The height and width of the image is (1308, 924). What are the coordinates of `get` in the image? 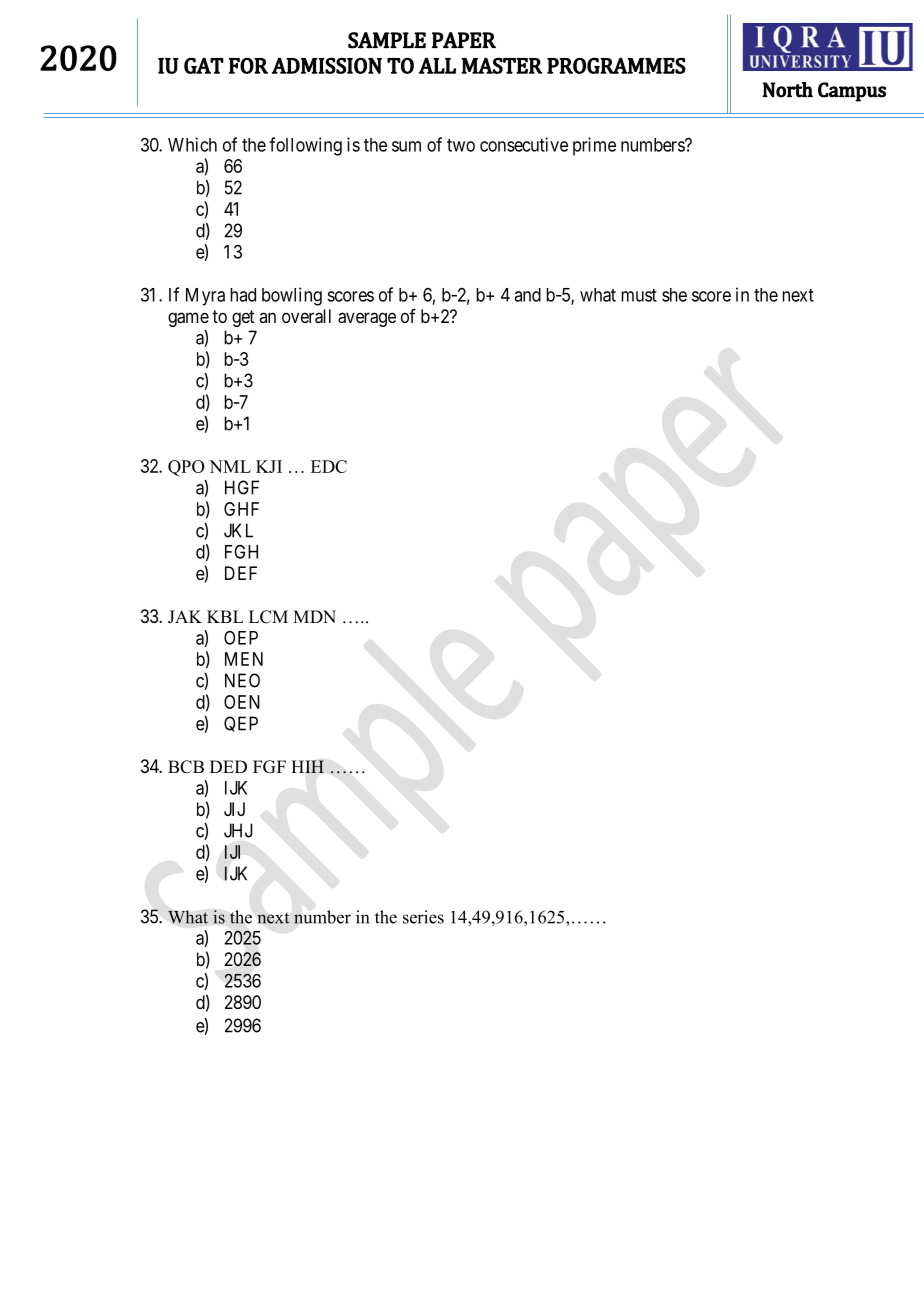 It's located at (243, 318).
